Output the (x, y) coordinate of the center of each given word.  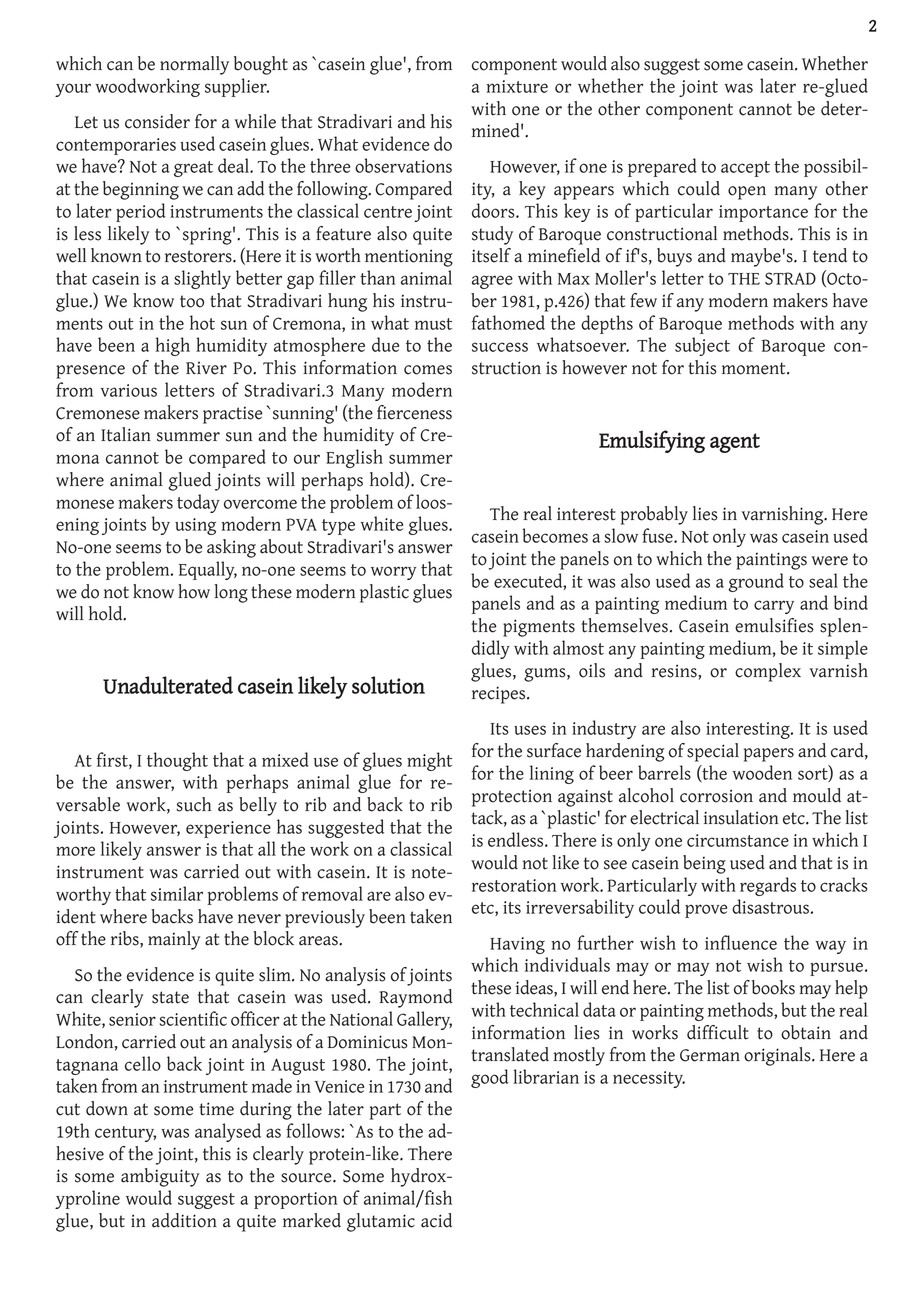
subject (702, 346)
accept (745, 169)
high (173, 346)
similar (177, 893)
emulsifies (774, 625)
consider (157, 121)
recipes (500, 695)
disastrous (770, 906)
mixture (517, 86)
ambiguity (160, 1177)
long (231, 593)
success (500, 347)
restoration (514, 885)
